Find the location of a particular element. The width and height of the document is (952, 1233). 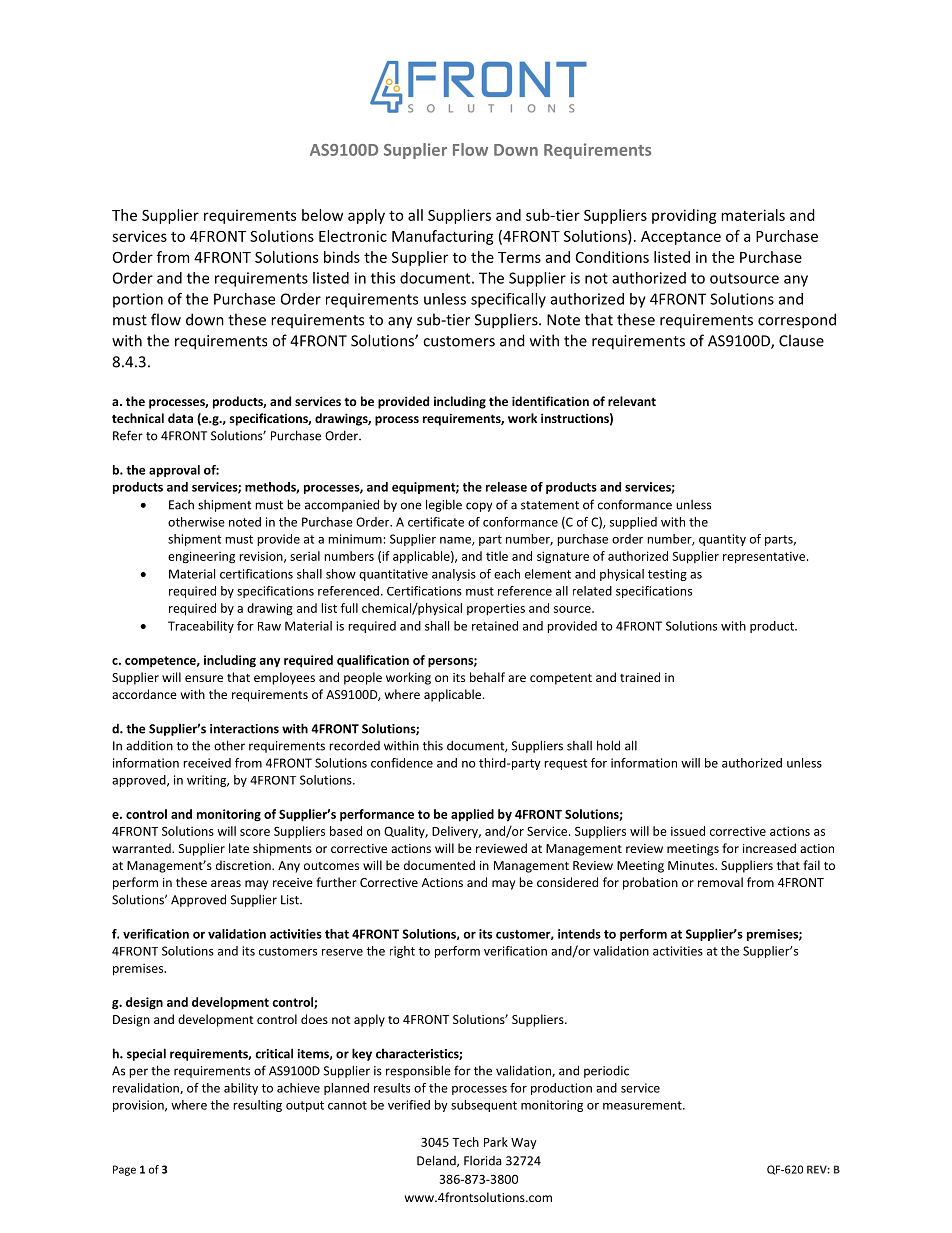

portion is located at coordinates (138, 300).
